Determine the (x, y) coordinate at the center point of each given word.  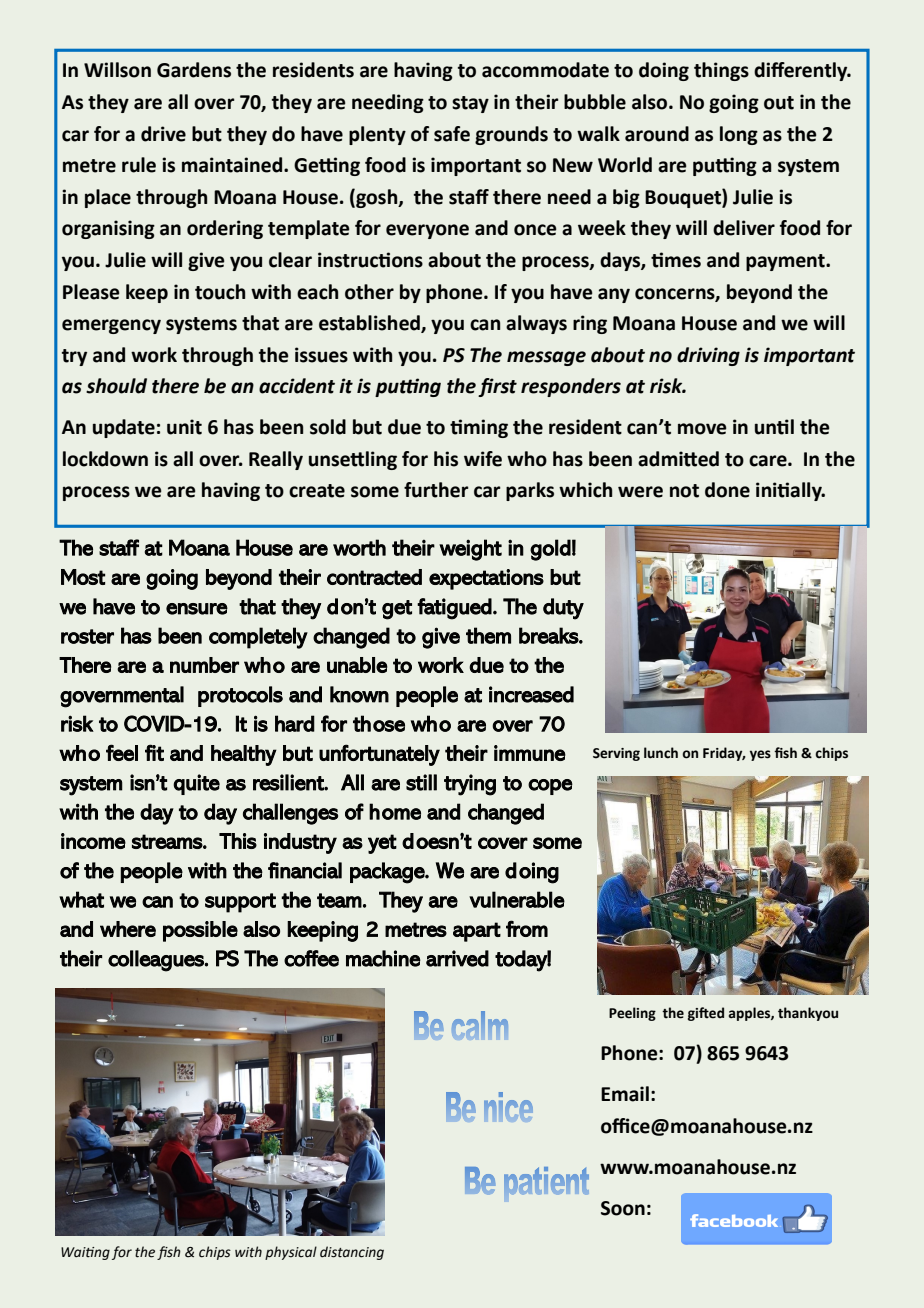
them (488, 635)
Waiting (85, 1253)
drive (163, 134)
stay (470, 104)
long (739, 135)
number (204, 665)
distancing (352, 1253)
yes (760, 755)
